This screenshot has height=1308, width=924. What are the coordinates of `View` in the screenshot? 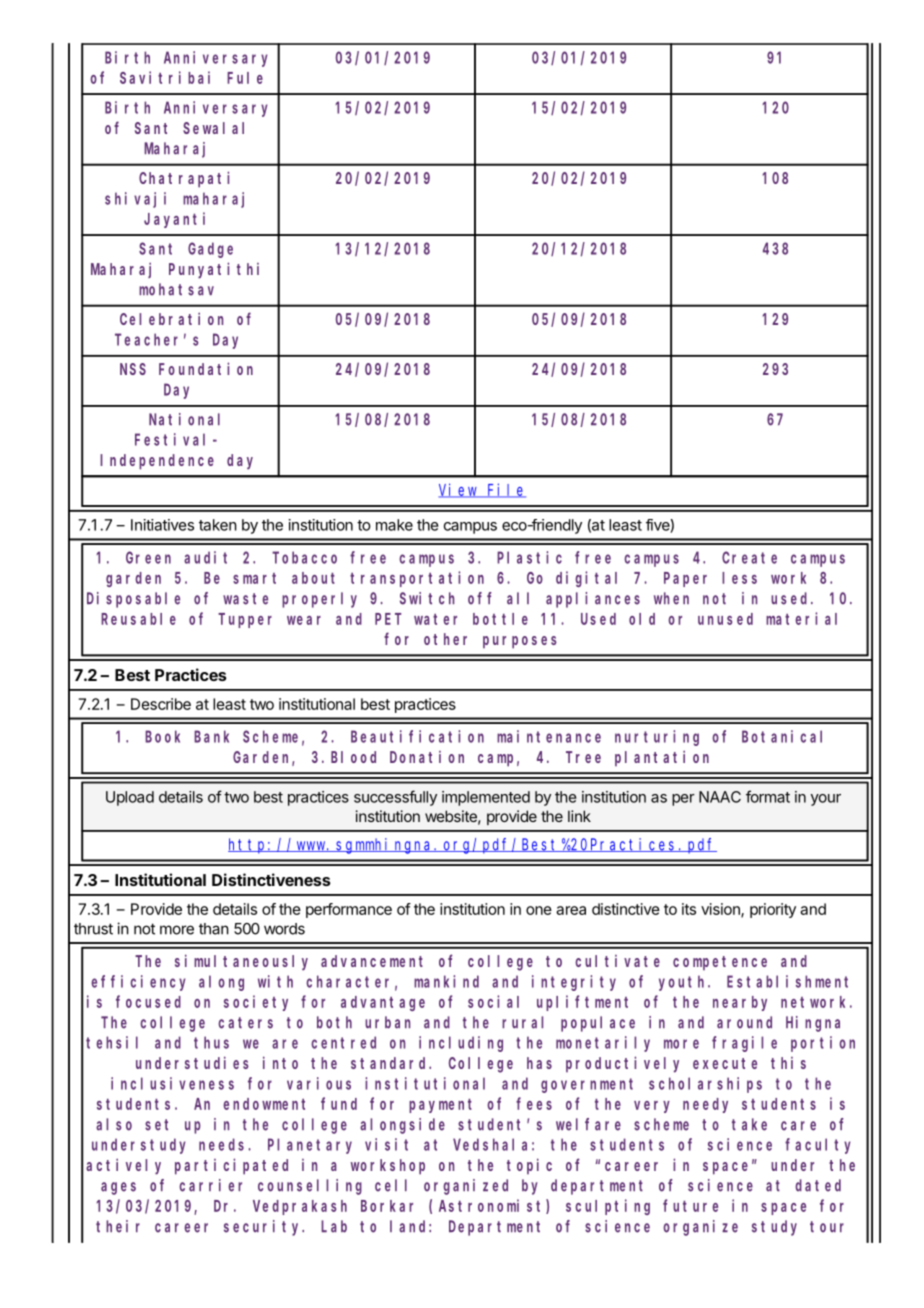 It's located at (459, 490).
